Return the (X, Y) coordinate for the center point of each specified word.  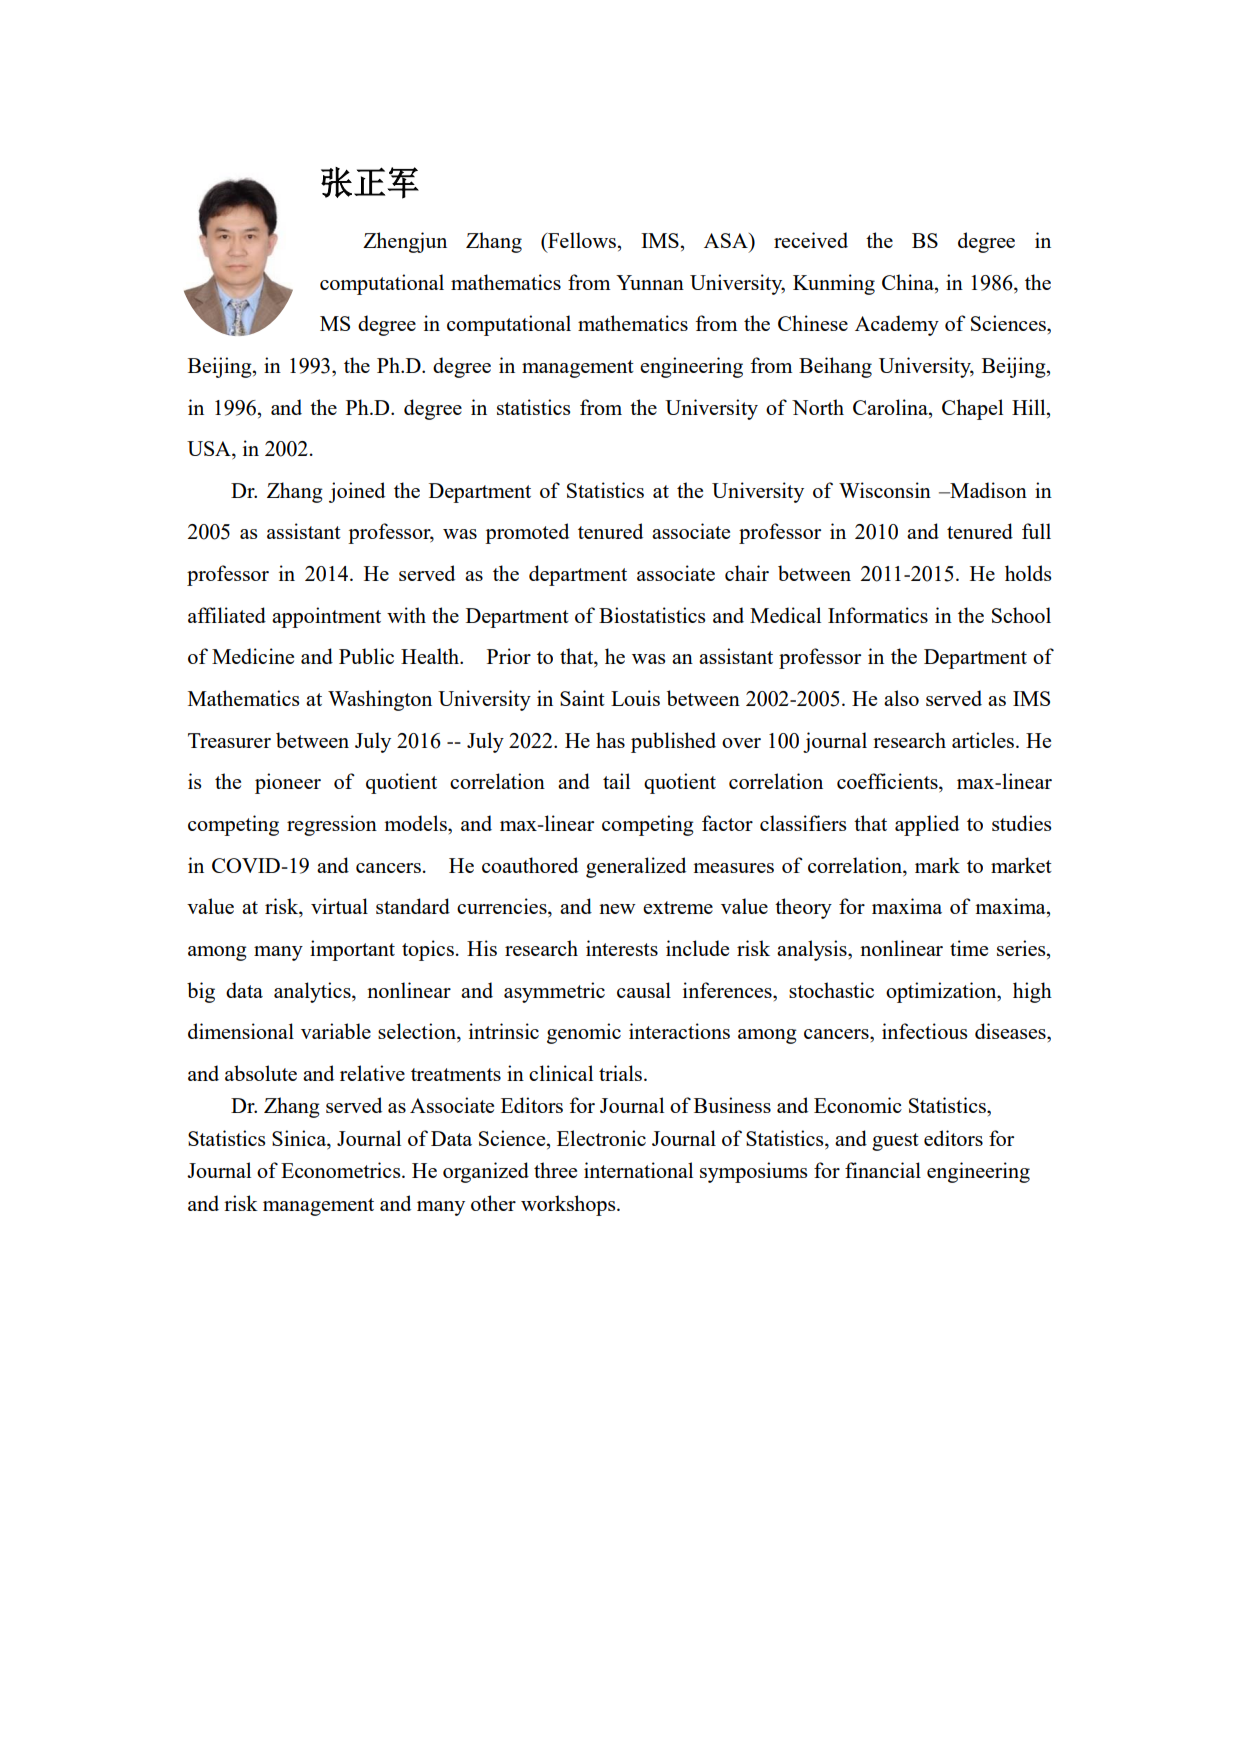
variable (336, 1031)
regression (332, 825)
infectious (924, 1031)
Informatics (878, 615)
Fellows (581, 240)
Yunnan (650, 282)
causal (644, 990)
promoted (527, 533)
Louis (635, 698)
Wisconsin (885, 490)
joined (357, 492)
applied (927, 825)
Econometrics (342, 1170)
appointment (326, 617)
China (909, 282)
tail (616, 781)
